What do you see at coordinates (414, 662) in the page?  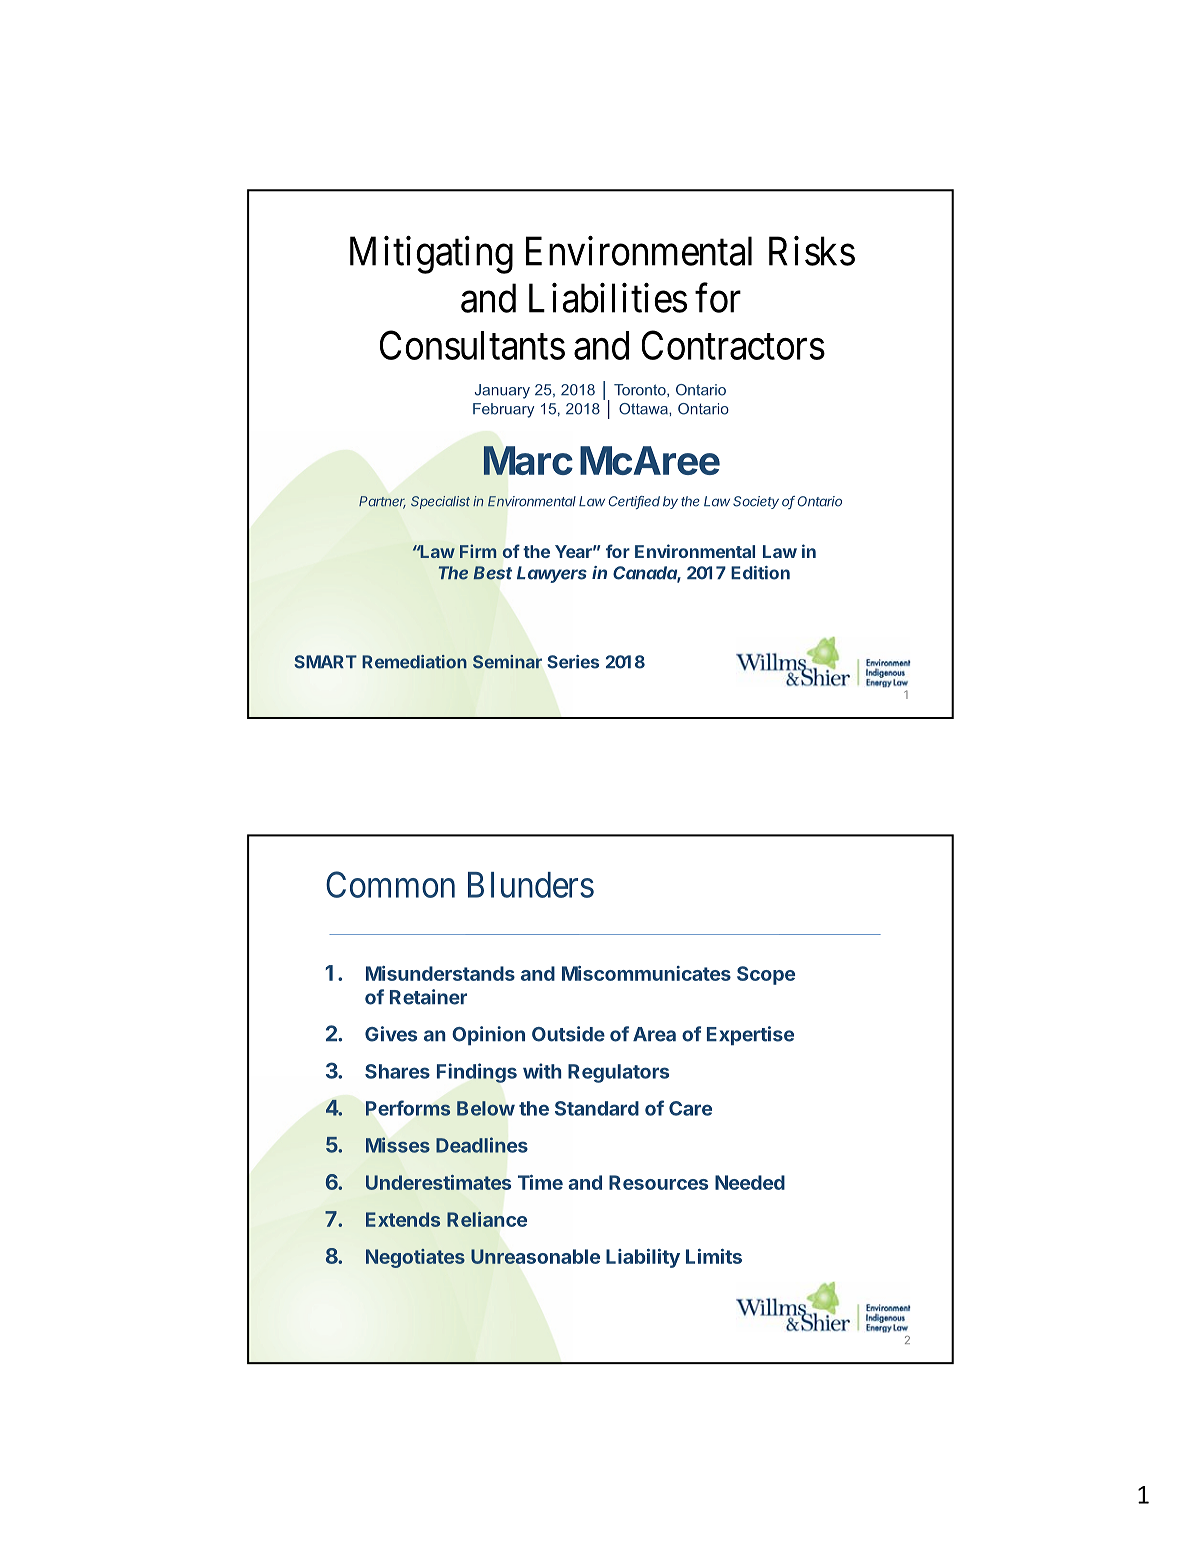 I see `Remediation` at bounding box center [414, 662].
